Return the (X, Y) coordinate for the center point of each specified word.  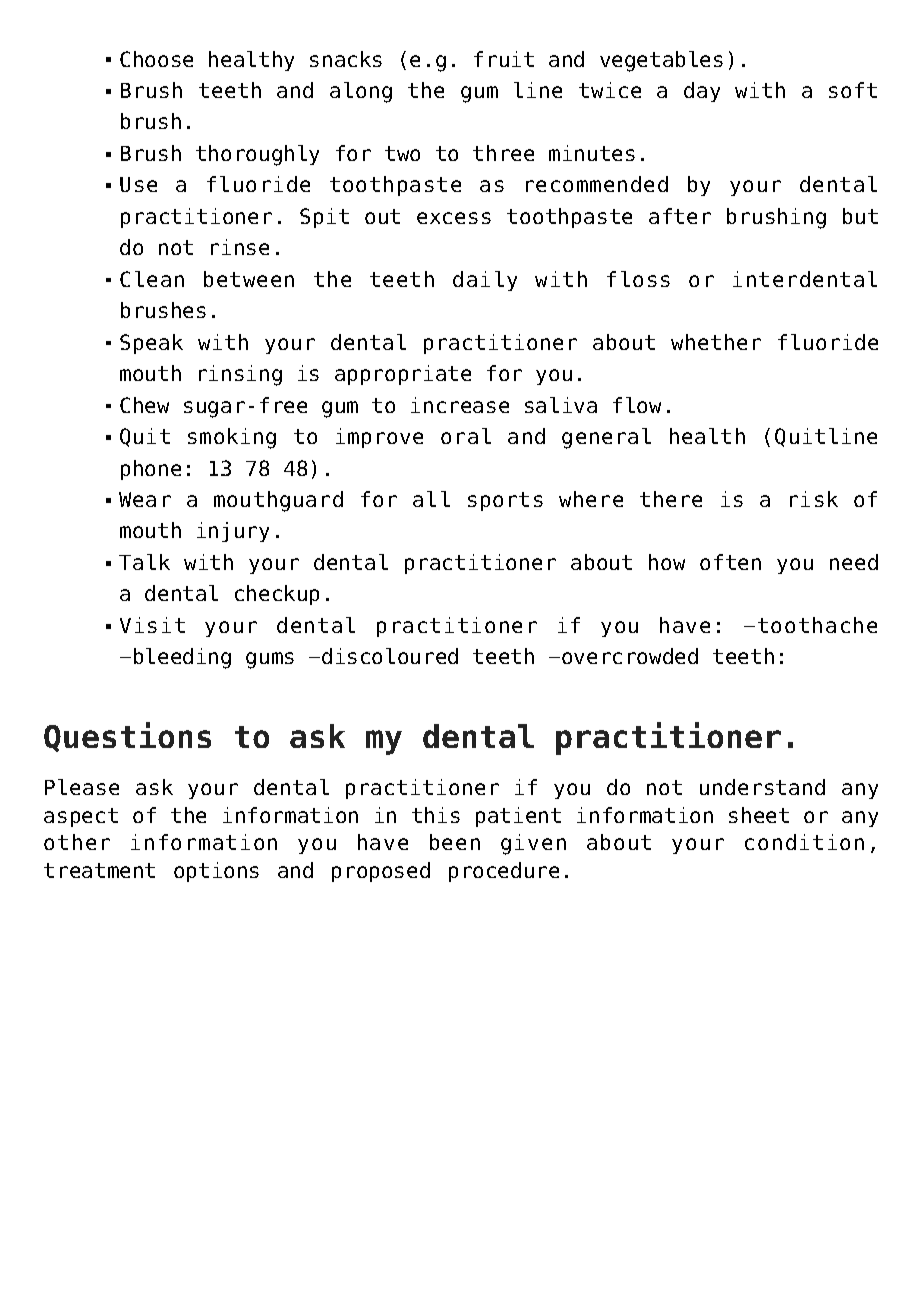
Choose (156, 59)
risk (814, 499)
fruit (504, 59)
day (702, 92)
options (216, 872)
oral (466, 436)
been (455, 842)
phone (151, 470)
